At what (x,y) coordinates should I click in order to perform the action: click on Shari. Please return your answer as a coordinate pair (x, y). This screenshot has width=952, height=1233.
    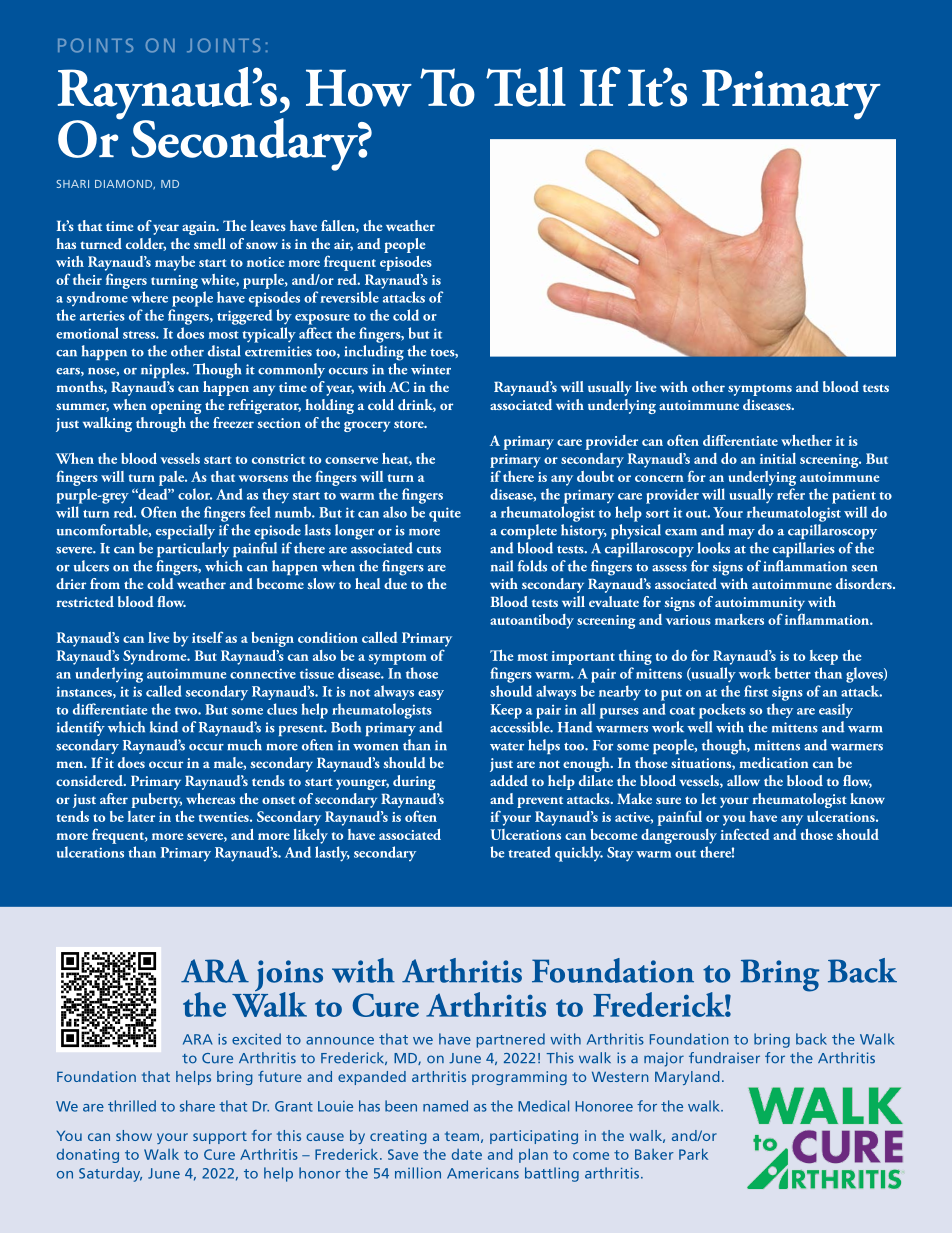
    Looking at the image, I should click on (72, 184).
